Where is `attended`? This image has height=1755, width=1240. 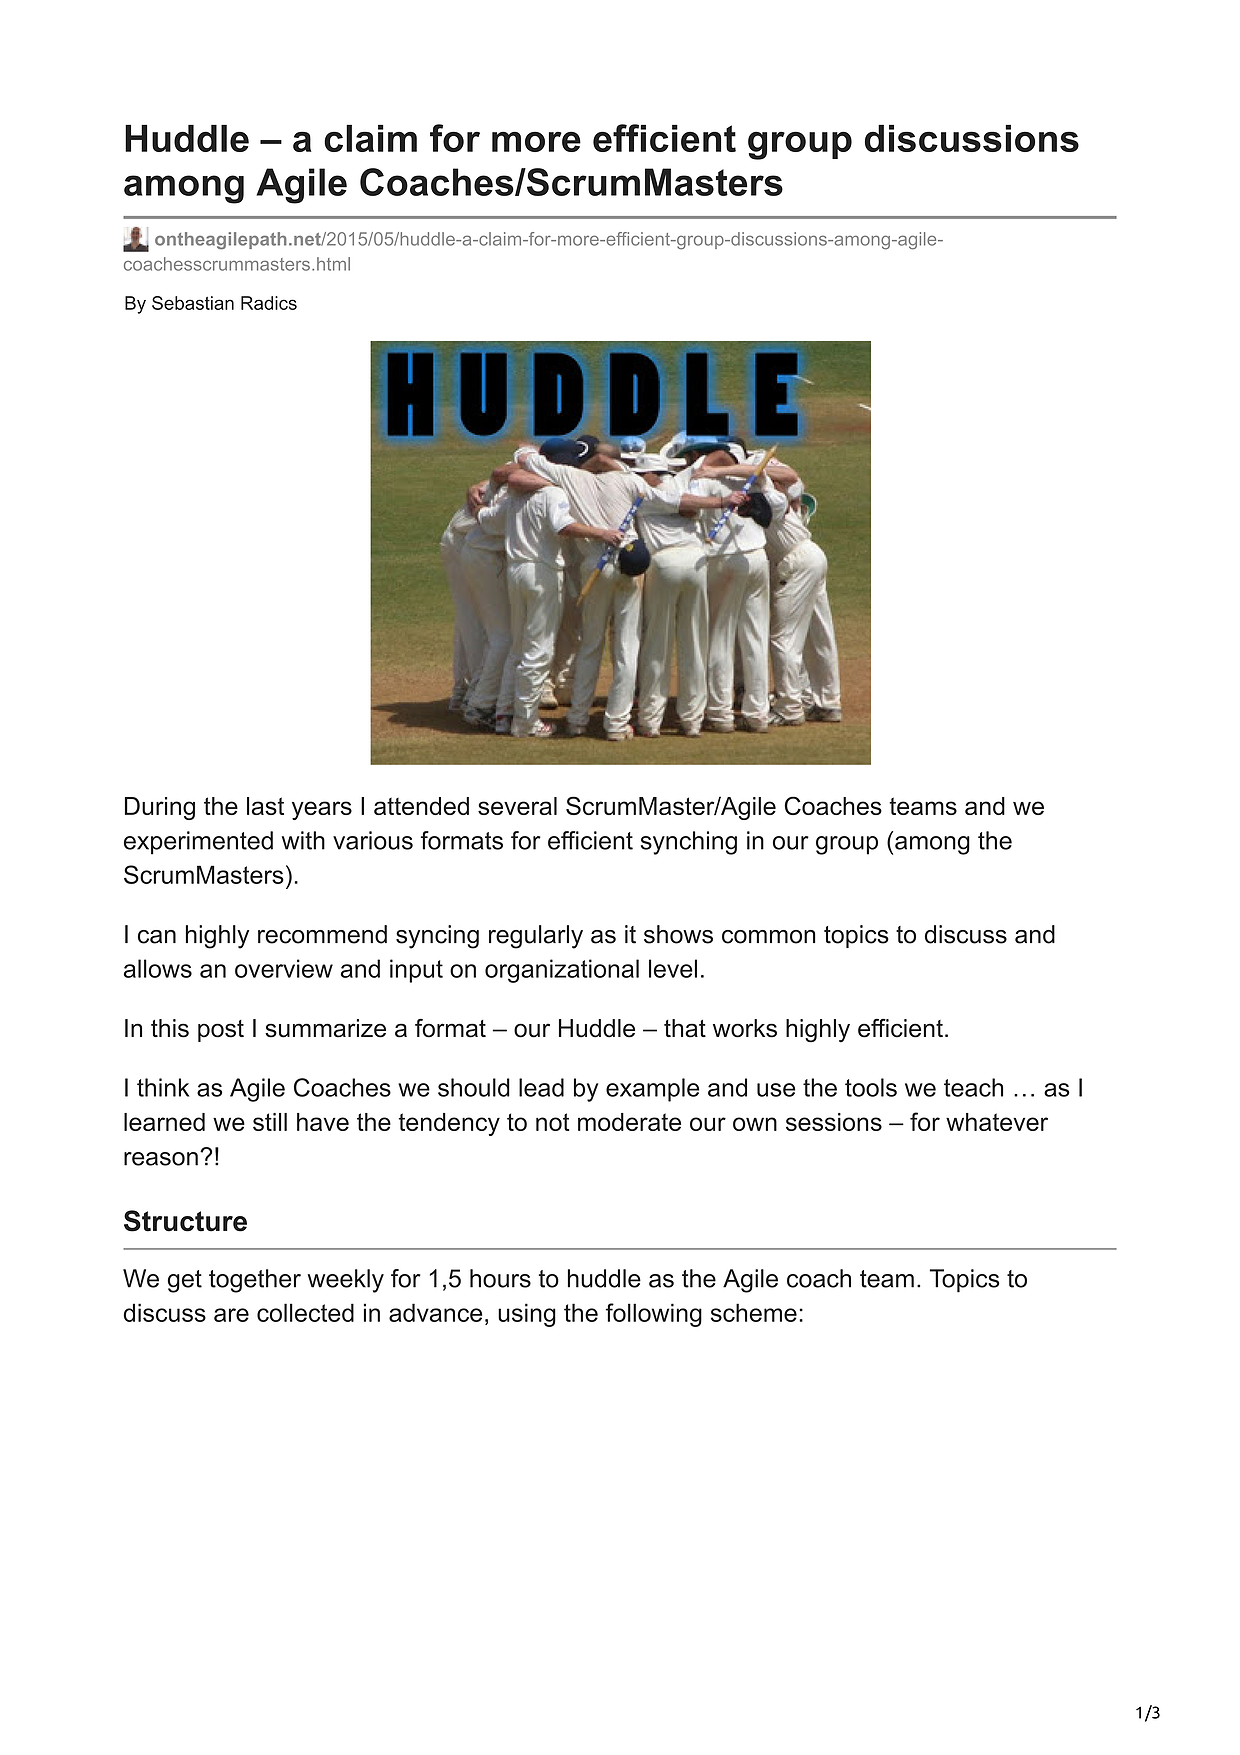 attended is located at coordinates (421, 806).
